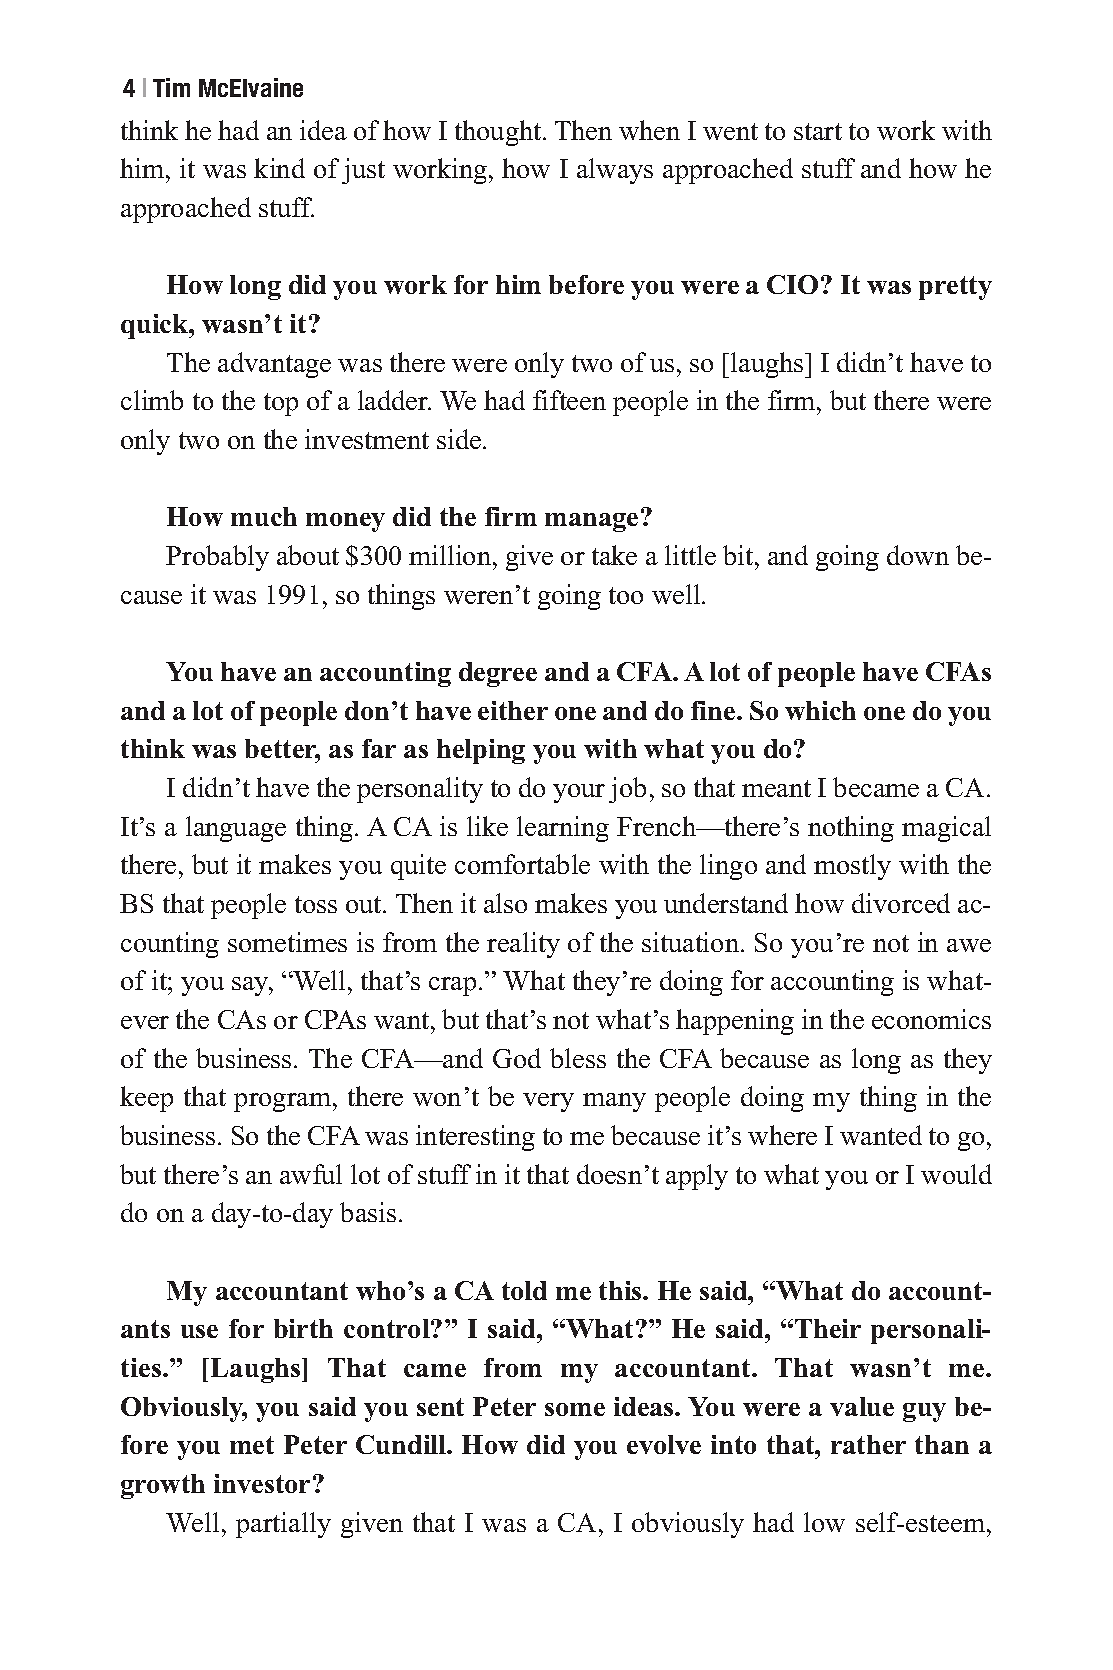 This page has width=1113, height=1670. Describe the element at coordinates (563, 829) in the page. I see `learning` at that location.
